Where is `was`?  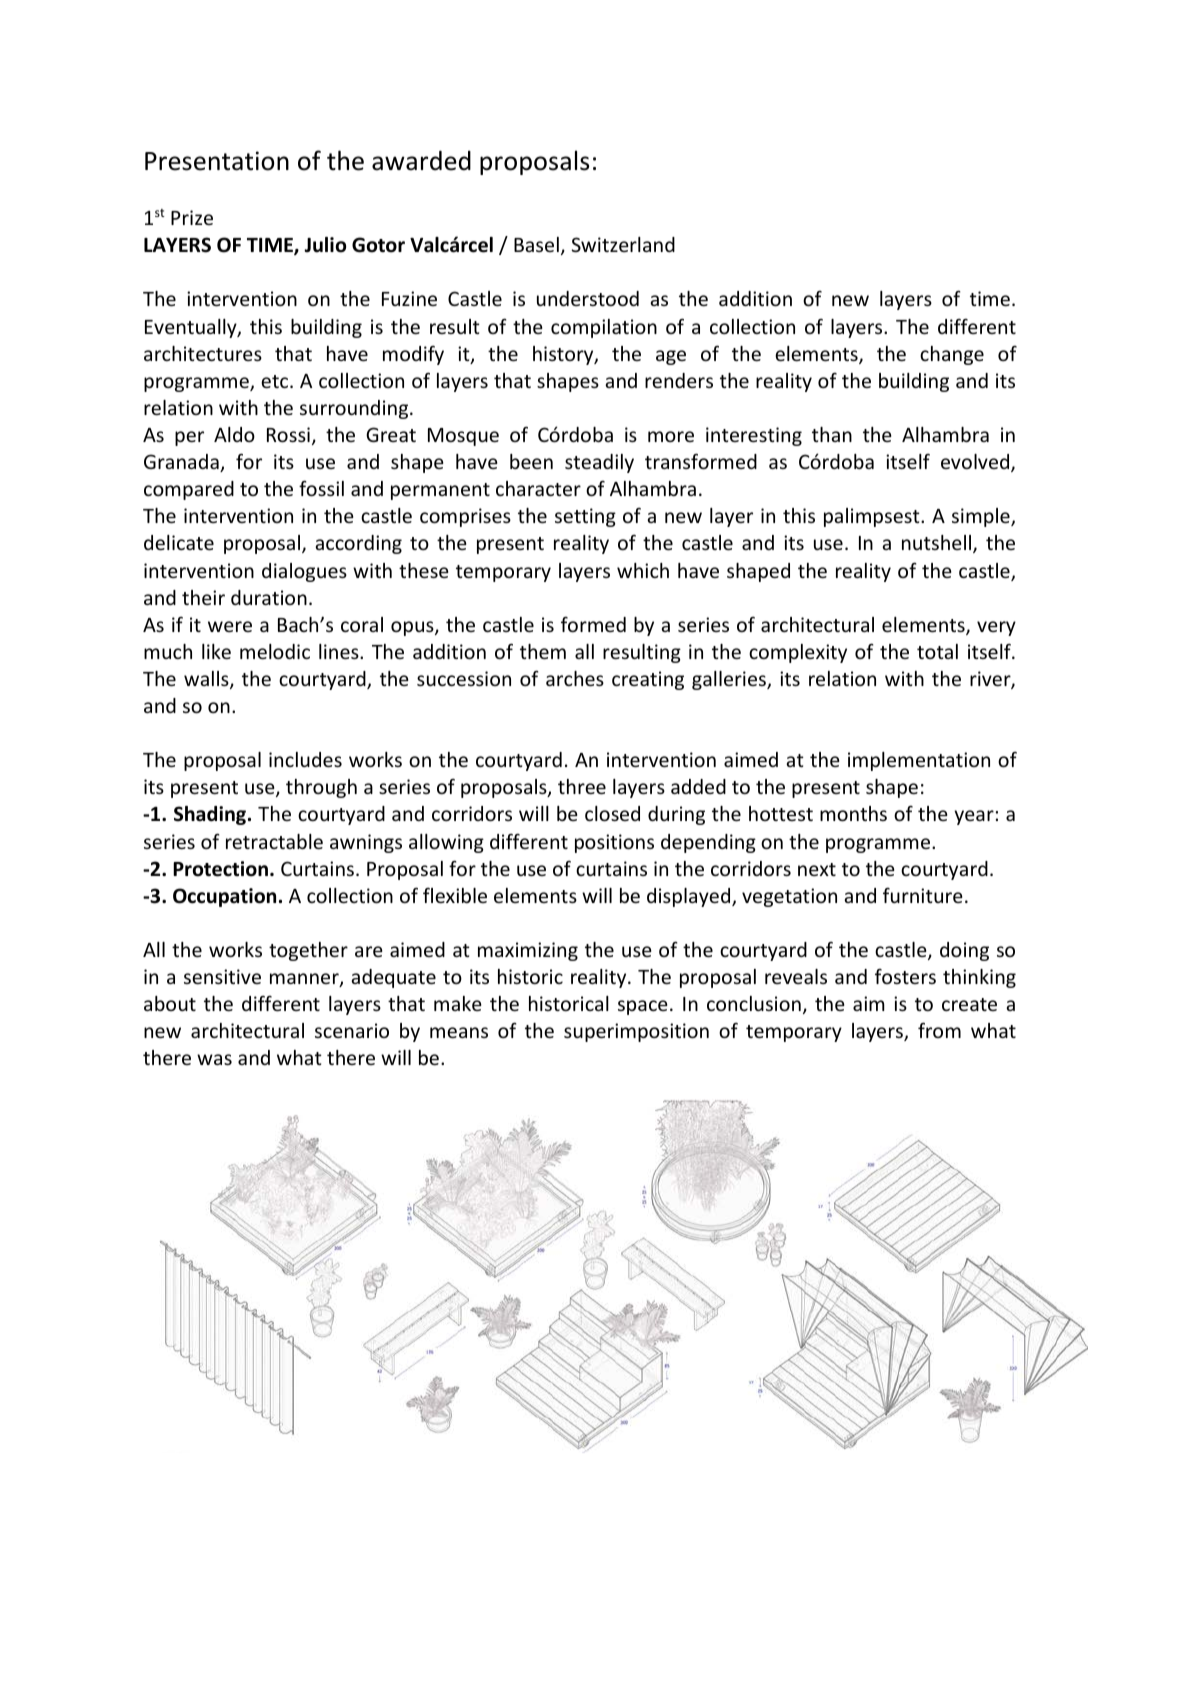
was is located at coordinates (214, 1059).
